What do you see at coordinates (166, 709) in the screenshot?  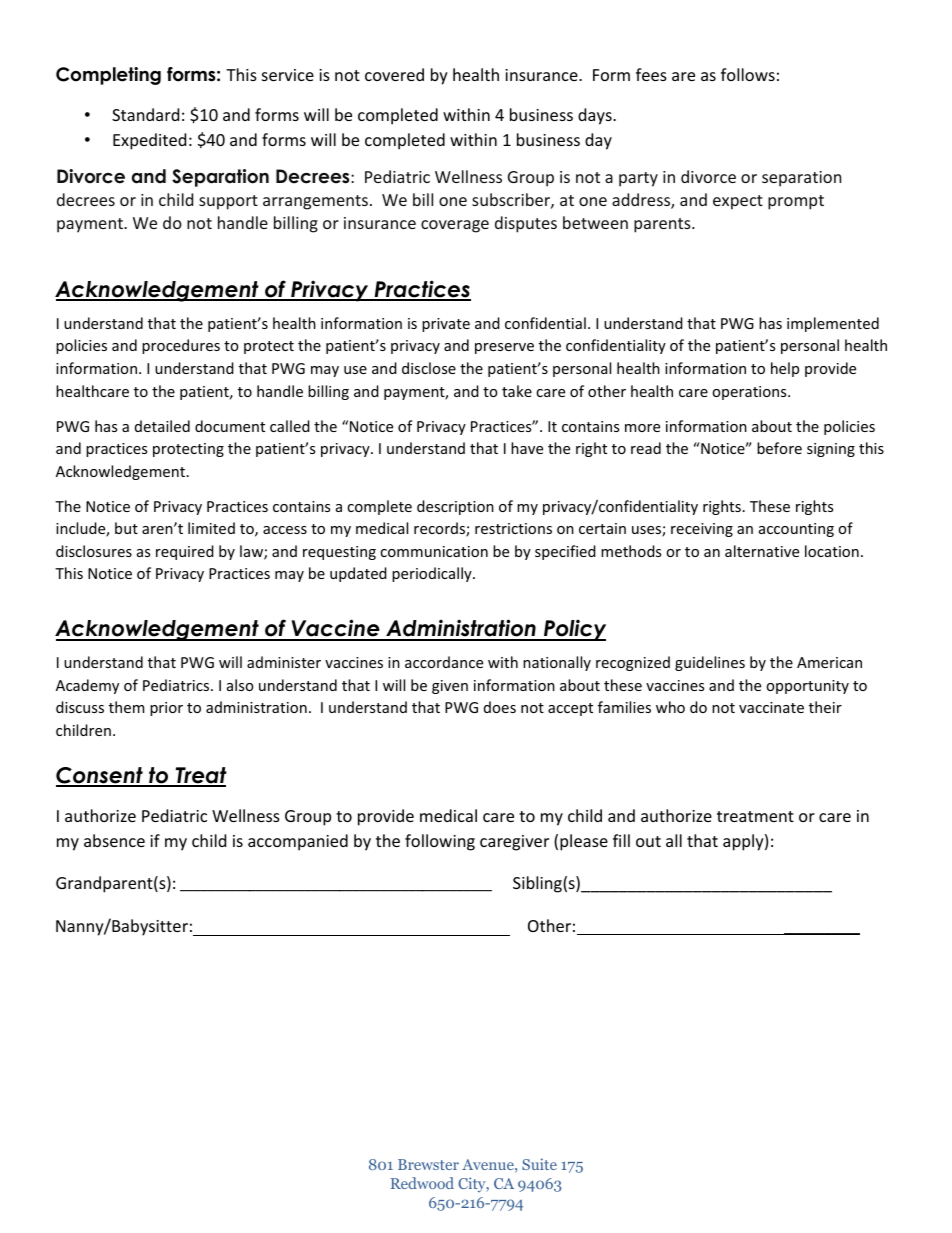 I see `prior` at bounding box center [166, 709].
